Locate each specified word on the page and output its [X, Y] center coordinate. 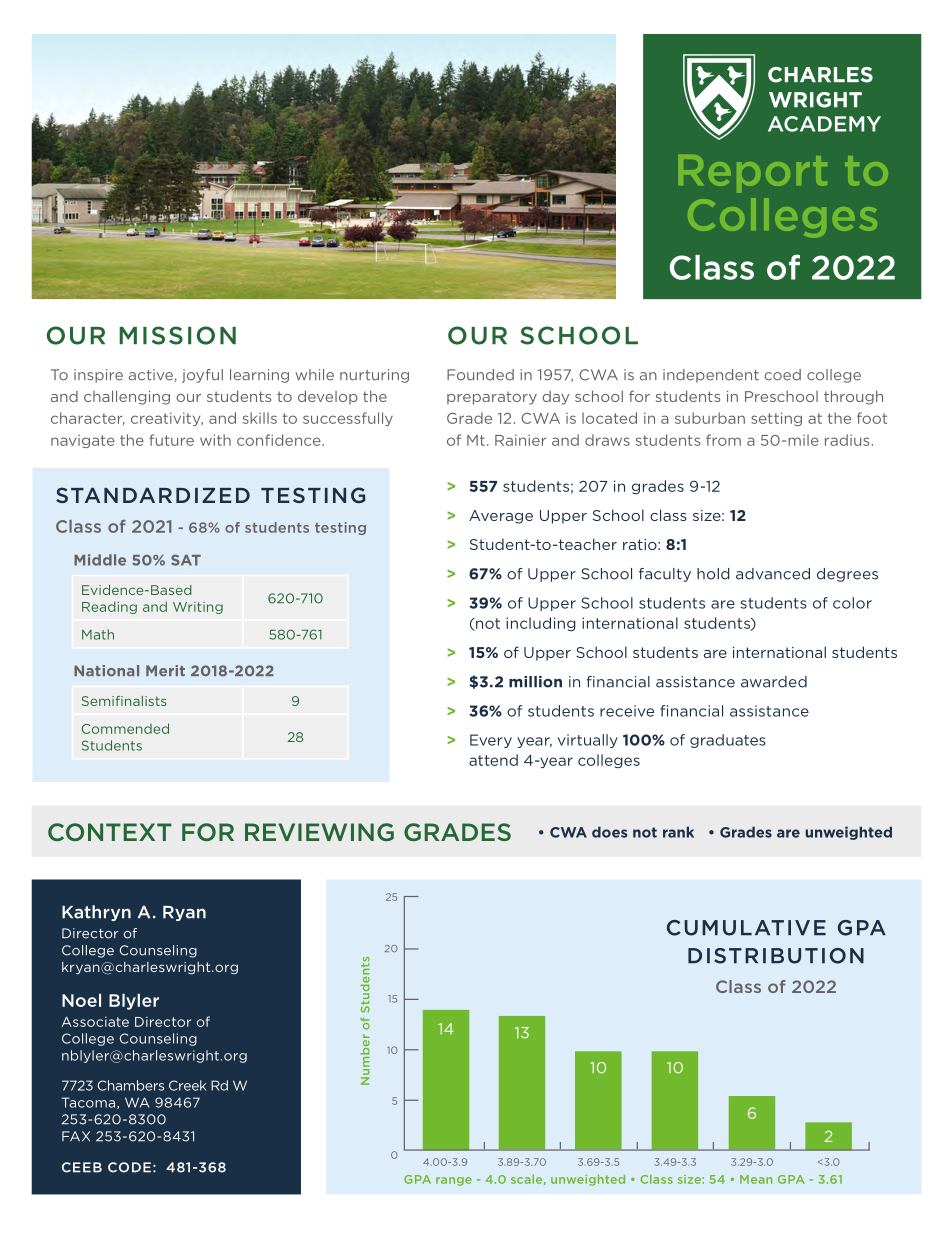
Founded [480, 375]
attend [493, 760]
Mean [756, 1179]
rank [678, 832]
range [454, 1181]
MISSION [177, 335]
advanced [773, 574]
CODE [129, 1167]
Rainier [520, 440]
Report [752, 174]
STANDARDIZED [153, 495]
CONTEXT [110, 832]
